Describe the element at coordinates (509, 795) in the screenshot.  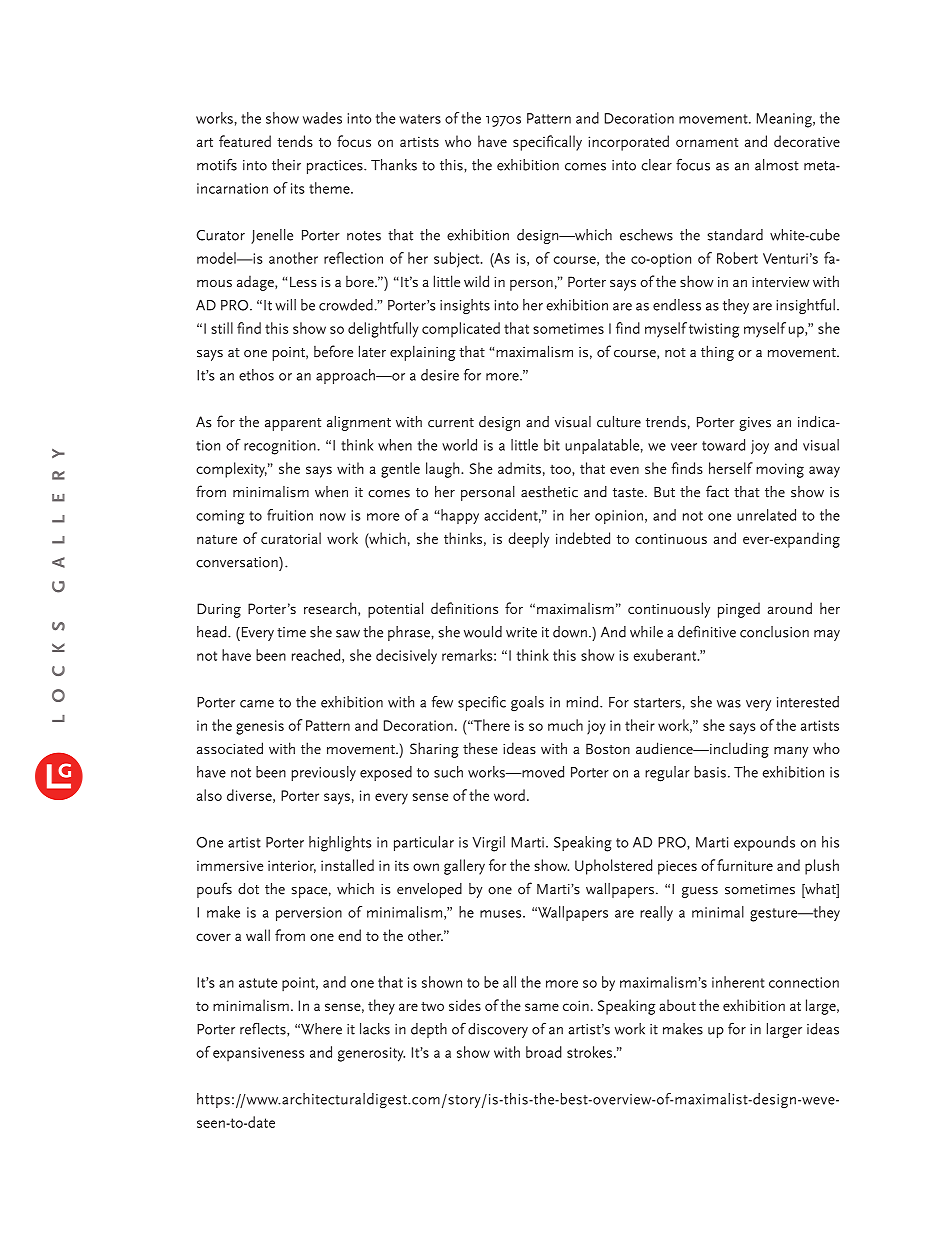
I see `word` at that location.
